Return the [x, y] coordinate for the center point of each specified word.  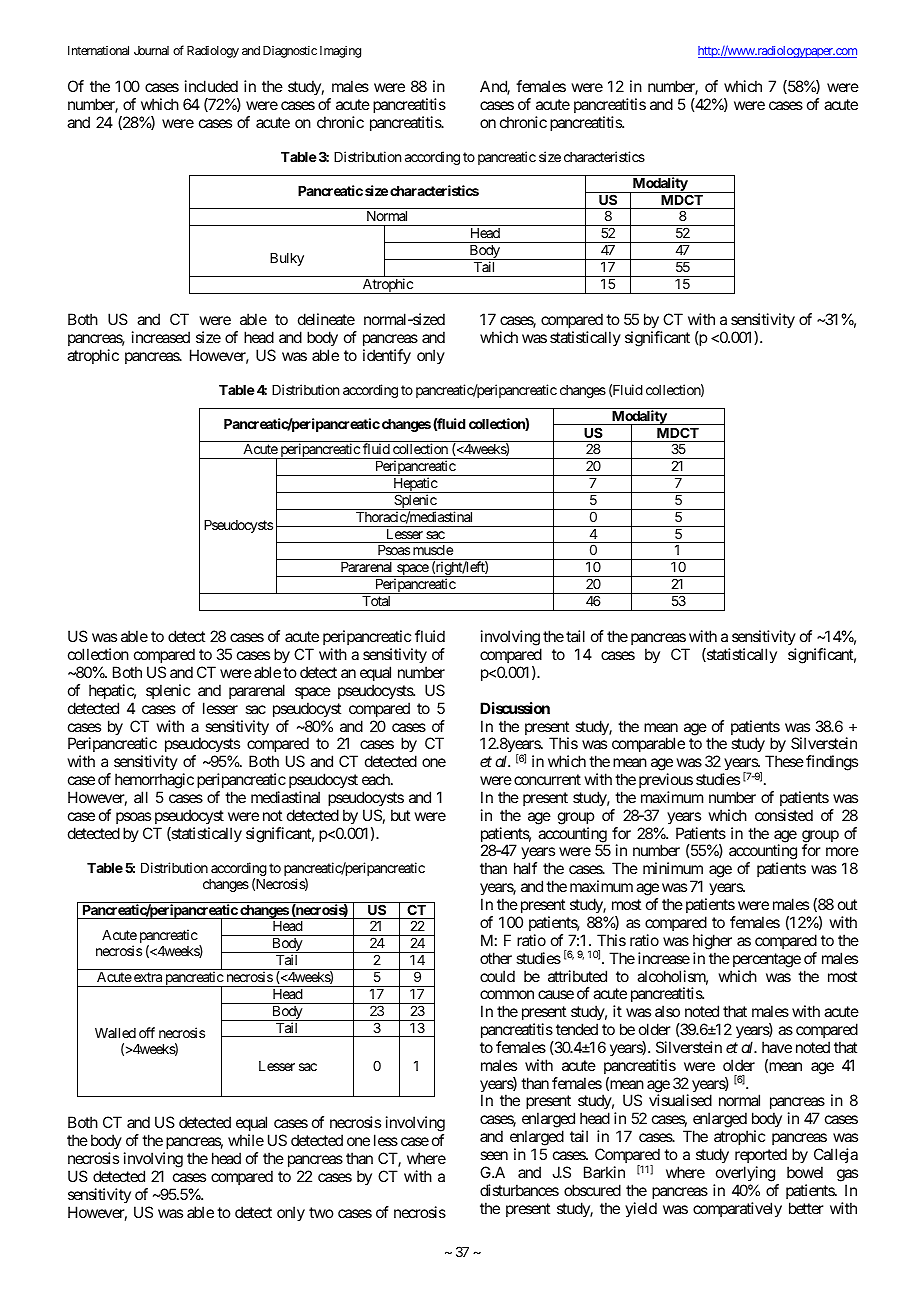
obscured [592, 1190]
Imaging [340, 52]
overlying [745, 1174]
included [211, 86]
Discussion [515, 708]
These [784, 761]
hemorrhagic [154, 782]
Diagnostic [290, 52]
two [321, 1212]
